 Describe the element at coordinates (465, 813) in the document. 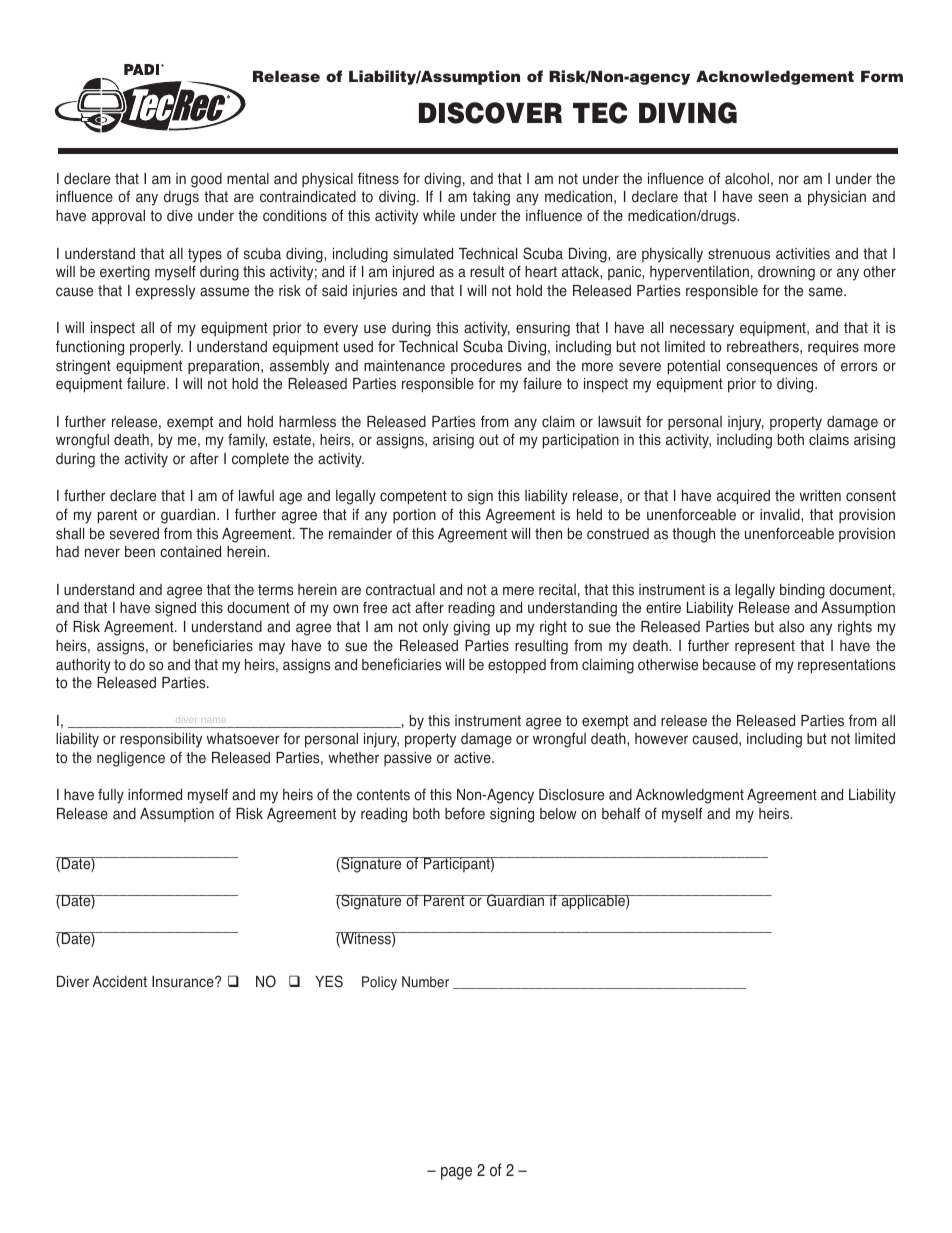

I see `before` at that location.
